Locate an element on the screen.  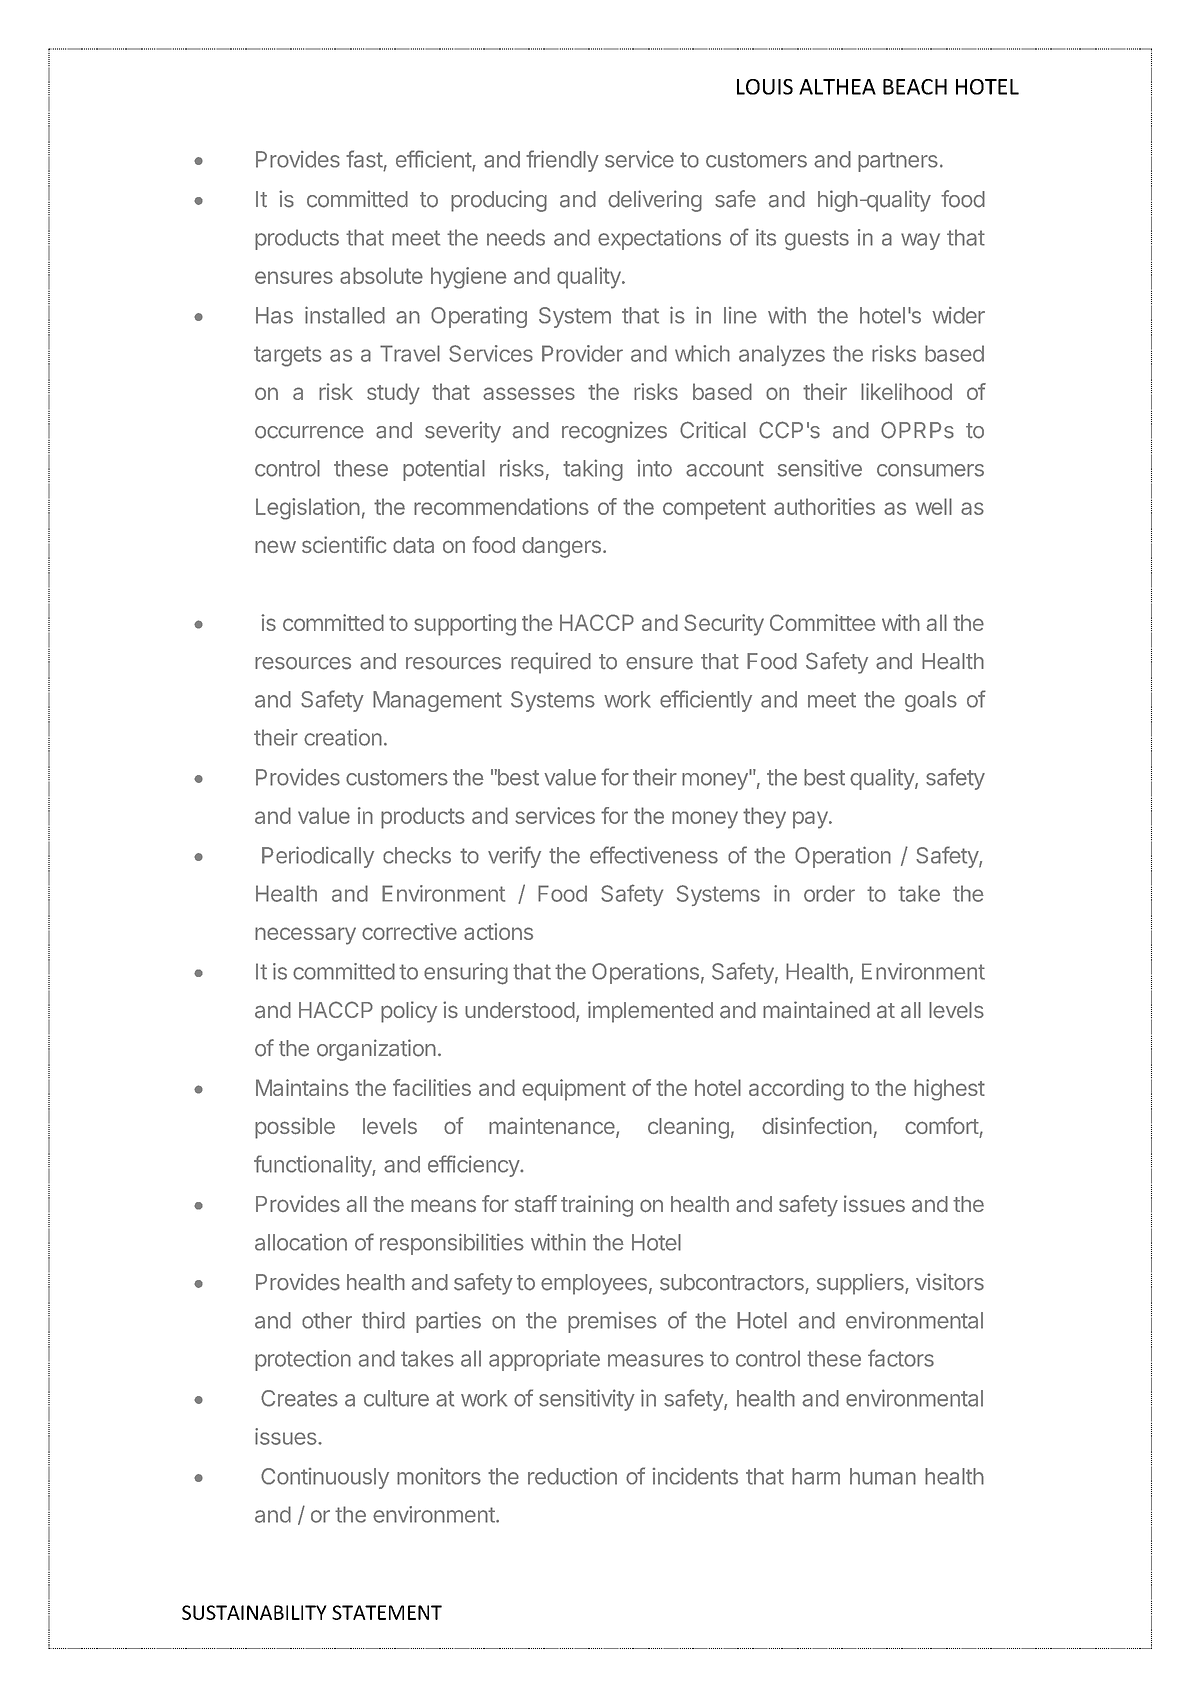
effectiveness is located at coordinates (654, 855).
